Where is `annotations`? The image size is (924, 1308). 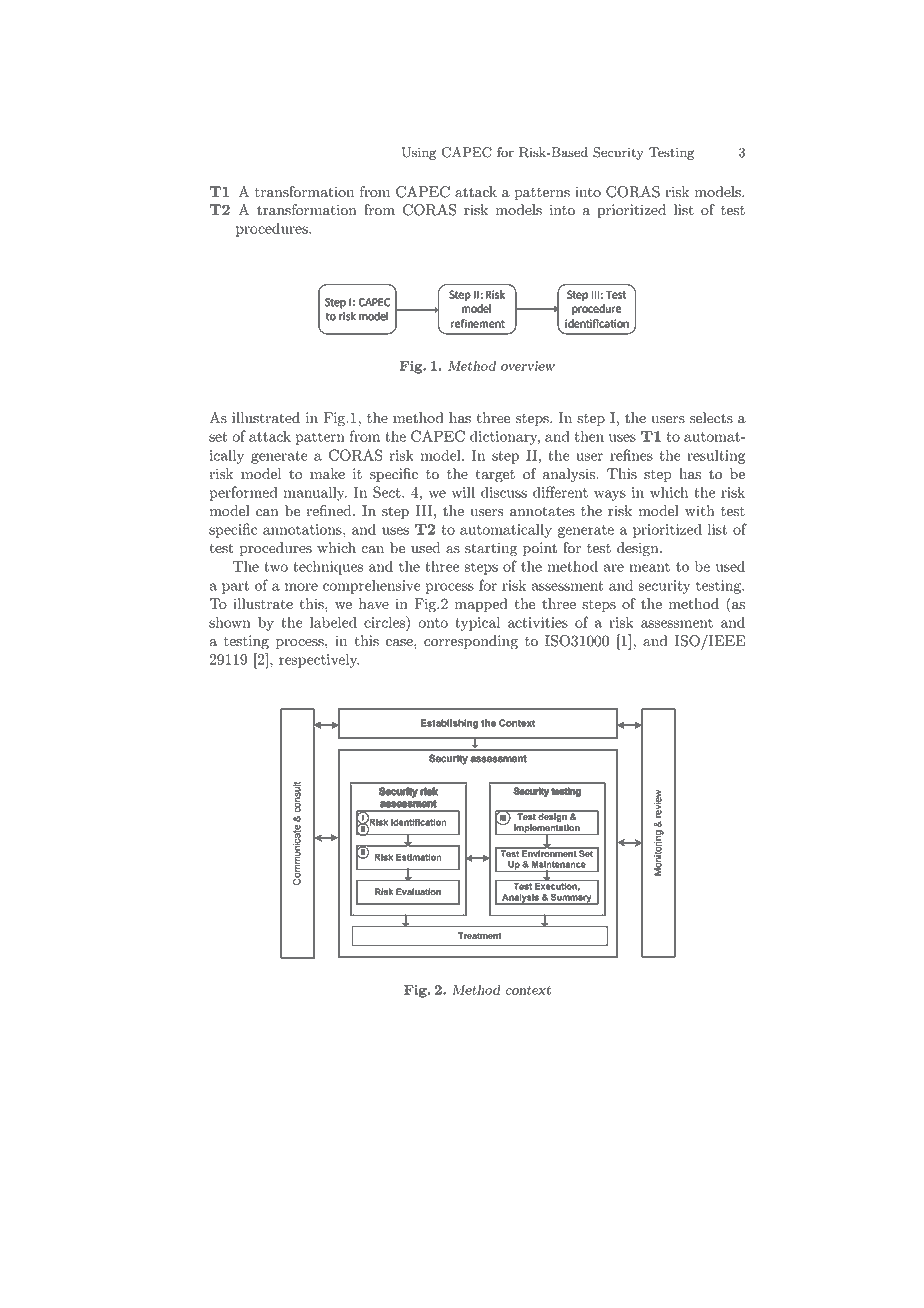 annotations is located at coordinates (303, 529).
